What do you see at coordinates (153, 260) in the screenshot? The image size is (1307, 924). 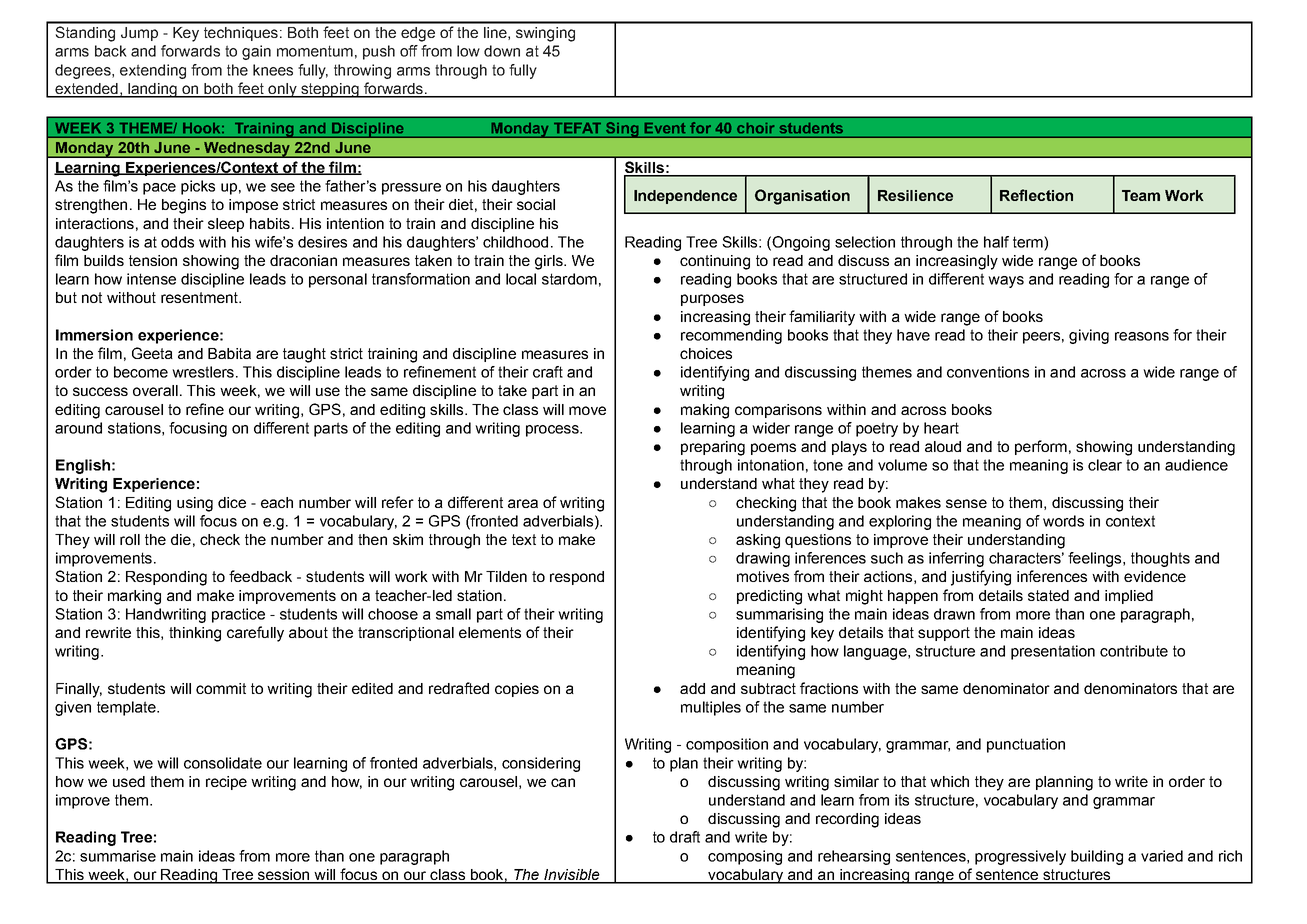 I see `tension` at bounding box center [153, 260].
